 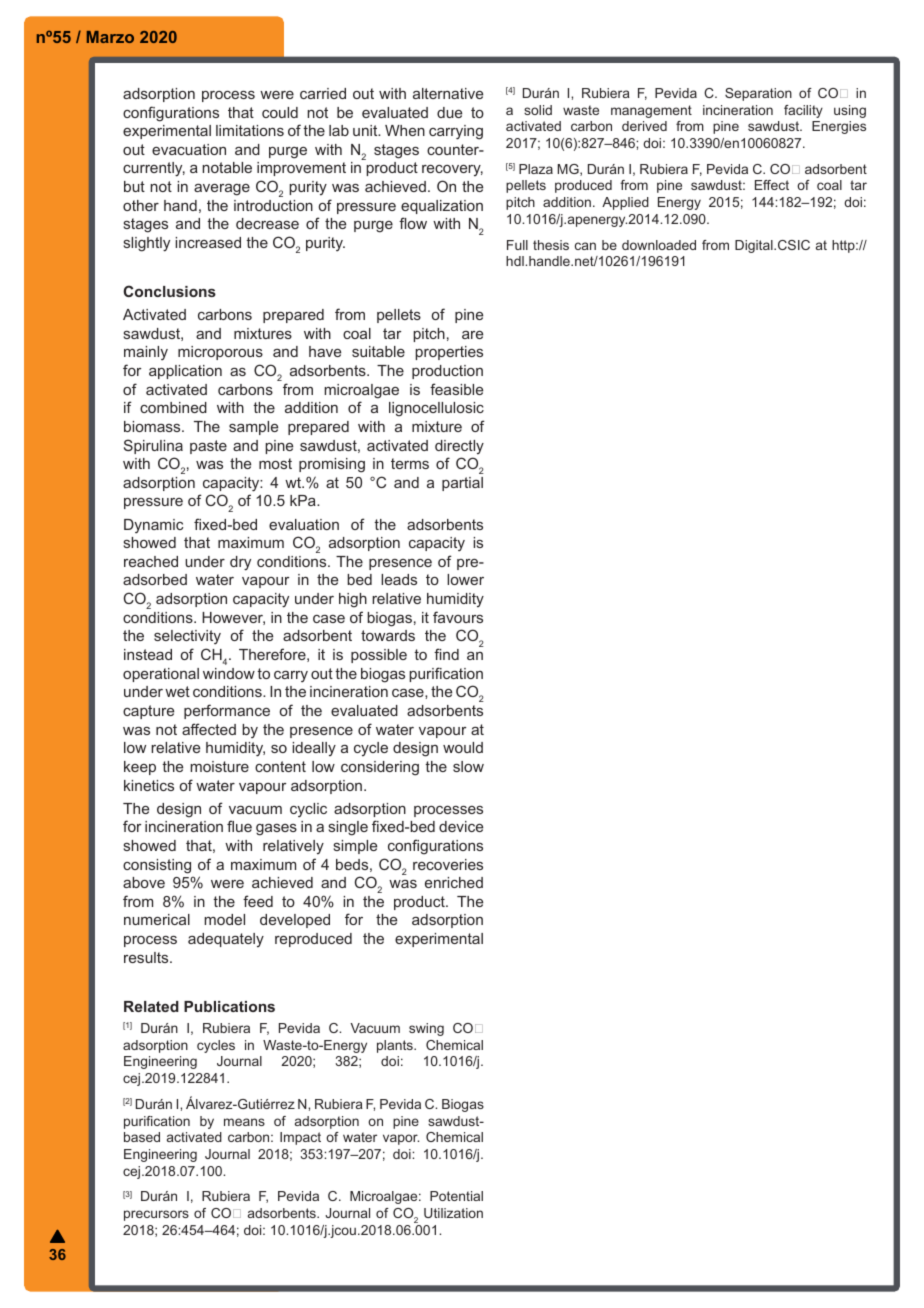 I want to click on alternative, so click(x=448, y=93).
